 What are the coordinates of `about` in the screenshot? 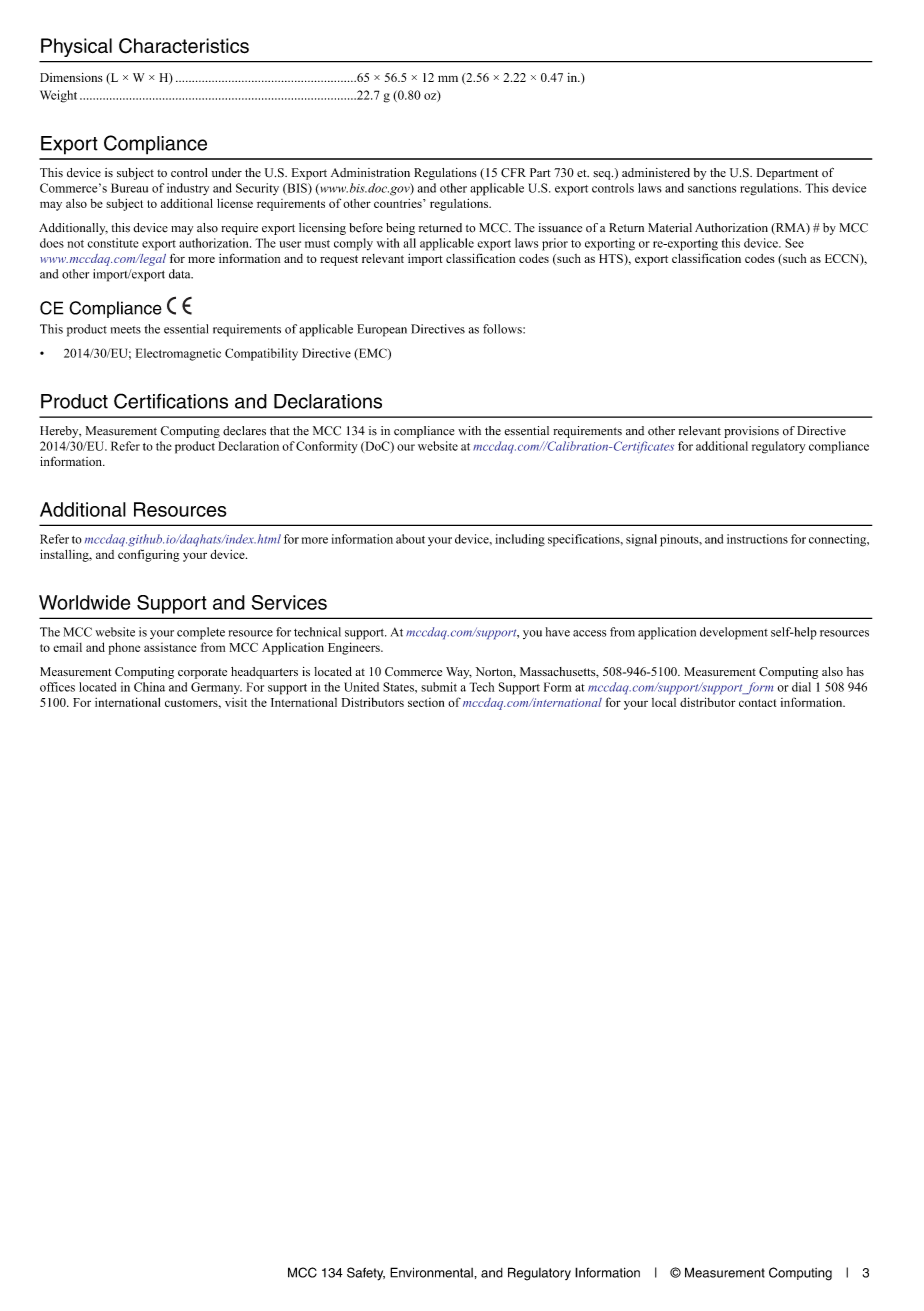 It's located at (410, 539).
